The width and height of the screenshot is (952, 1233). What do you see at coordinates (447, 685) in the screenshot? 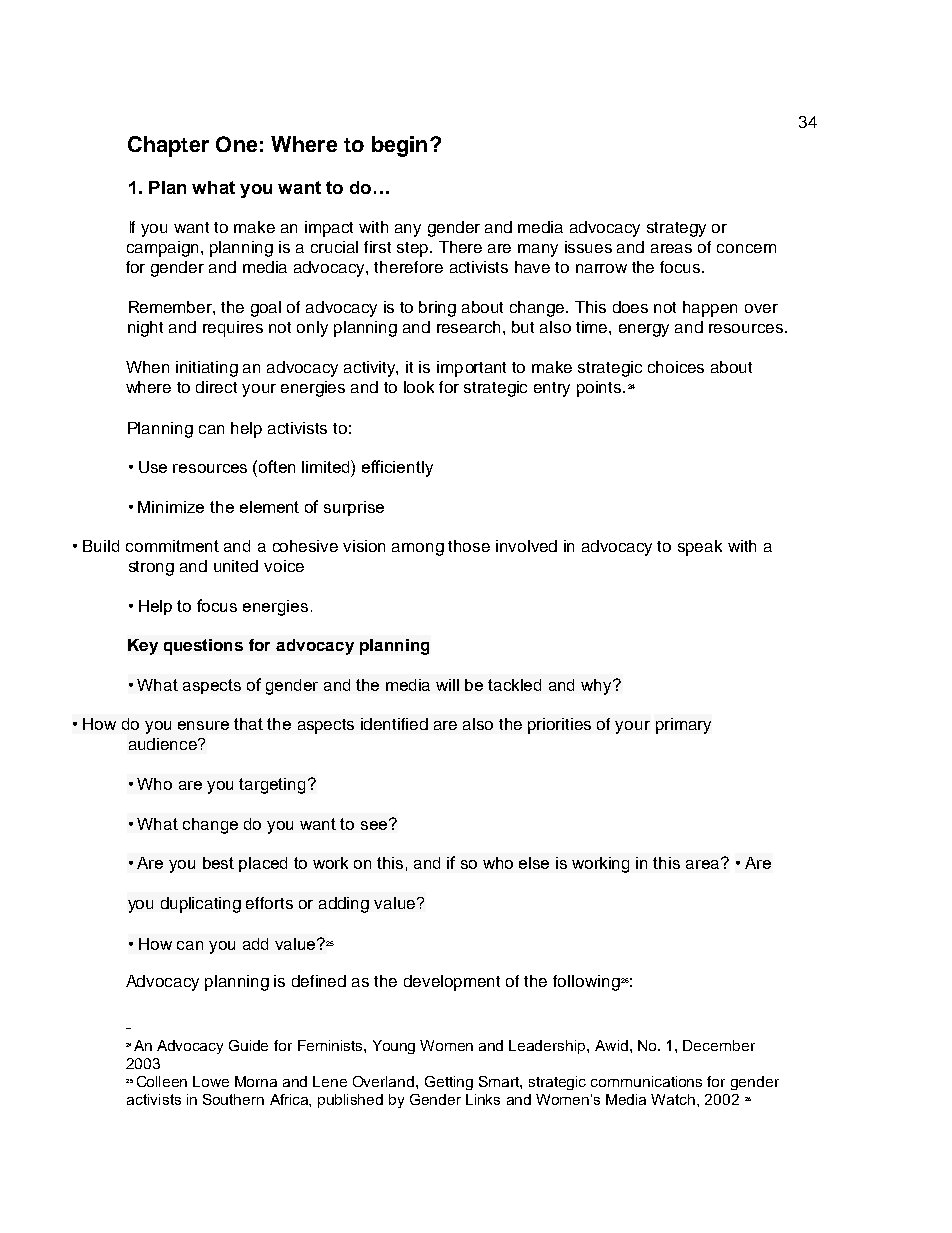
I see `will` at bounding box center [447, 685].
